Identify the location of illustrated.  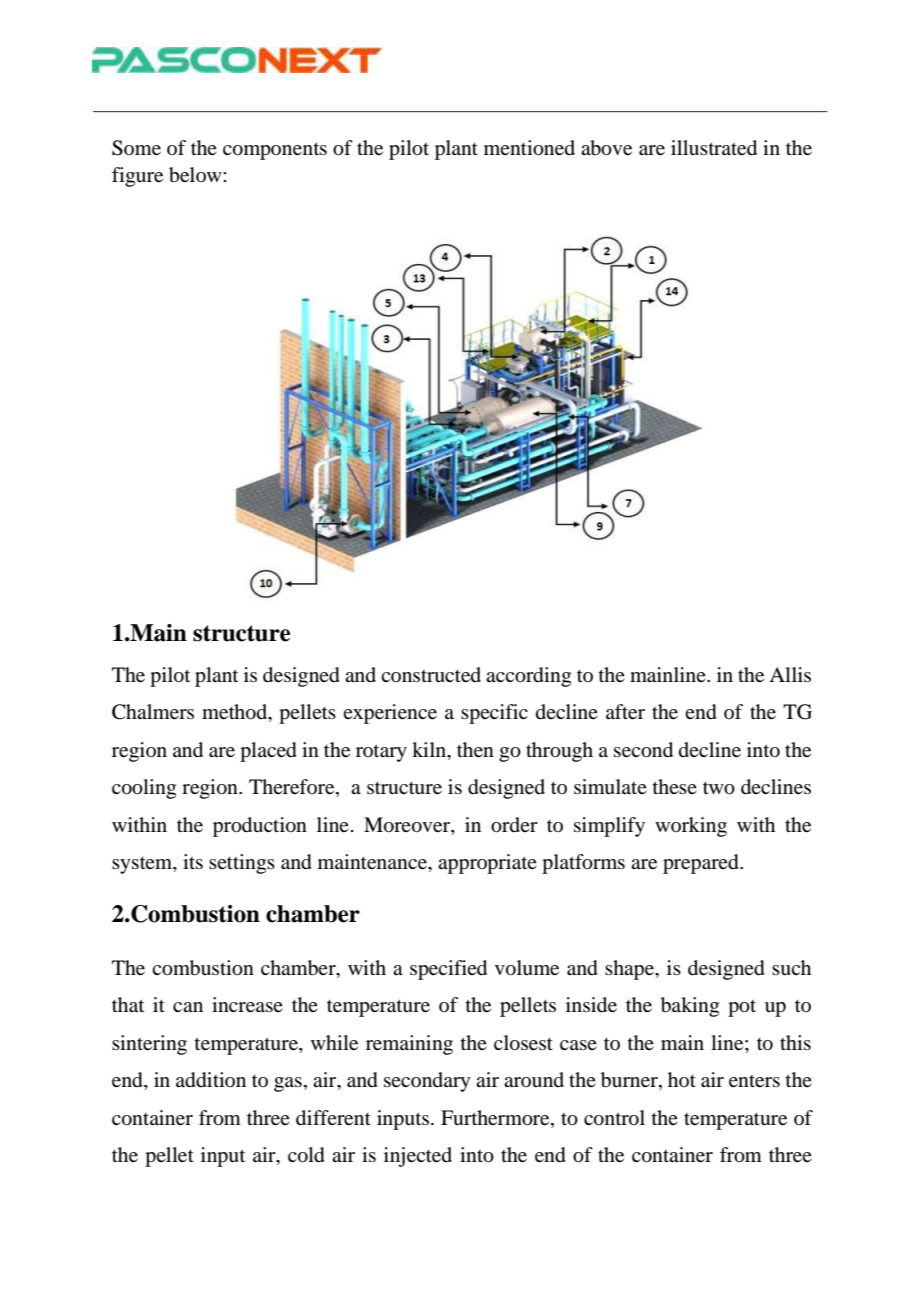
(714, 148).
